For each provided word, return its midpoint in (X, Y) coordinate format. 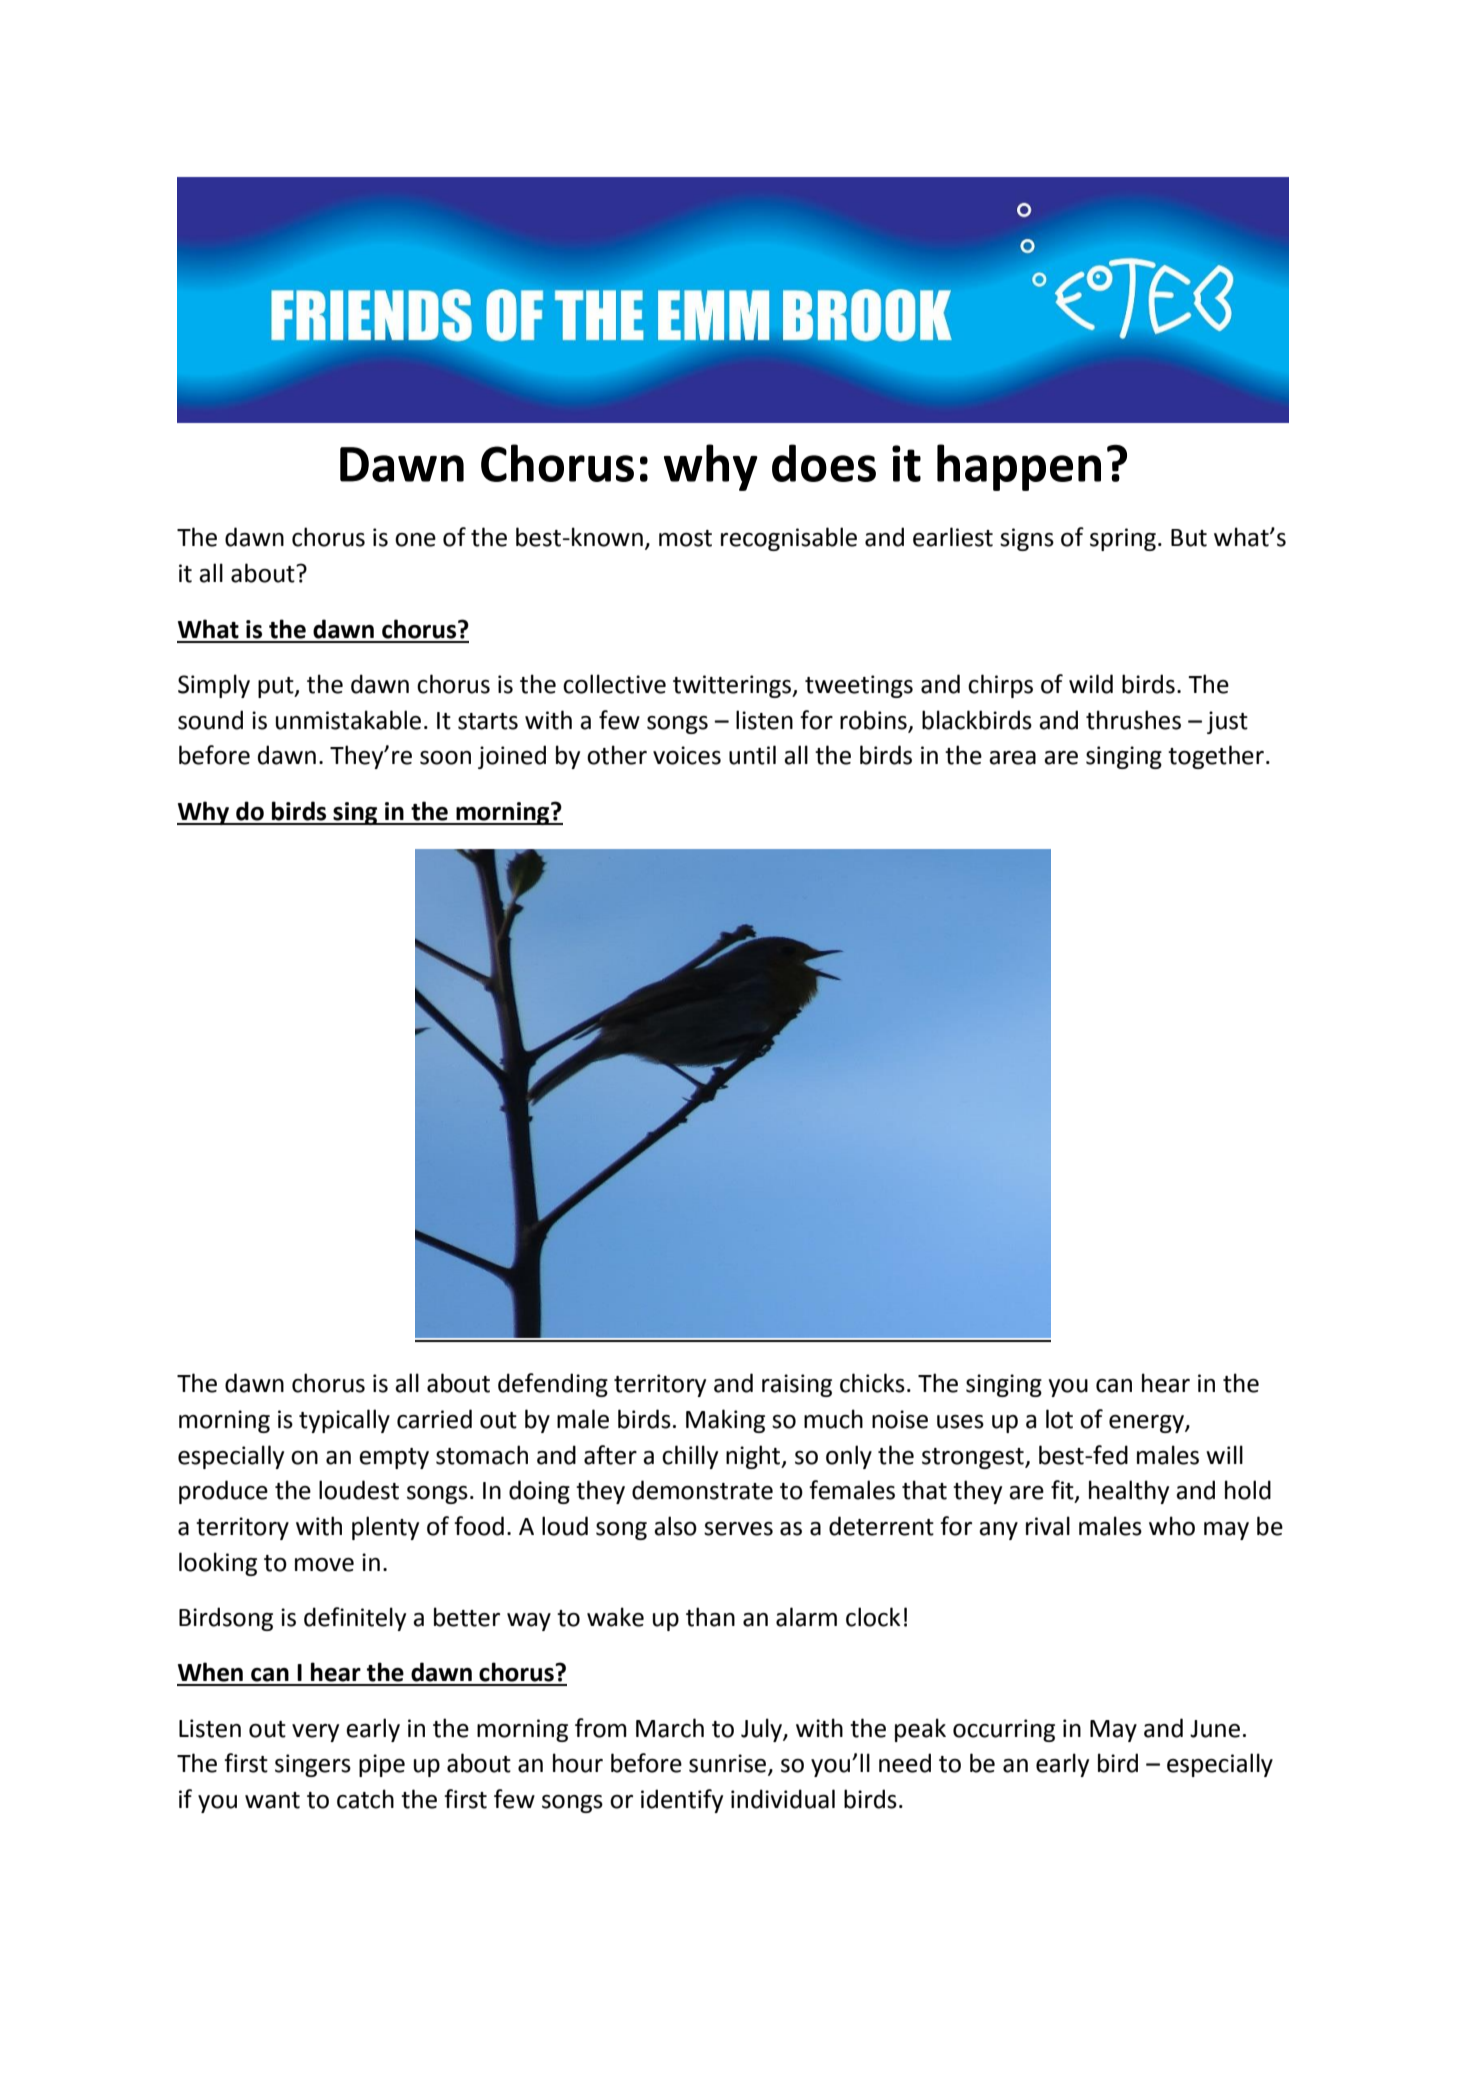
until (752, 755)
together (1216, 757)
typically (344, 1421)
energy (1147, 1424)
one (415, 540)
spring (1123, 539)
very (315, 1733)
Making (725, 1421)
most (685, 538)
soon (445, 758)
